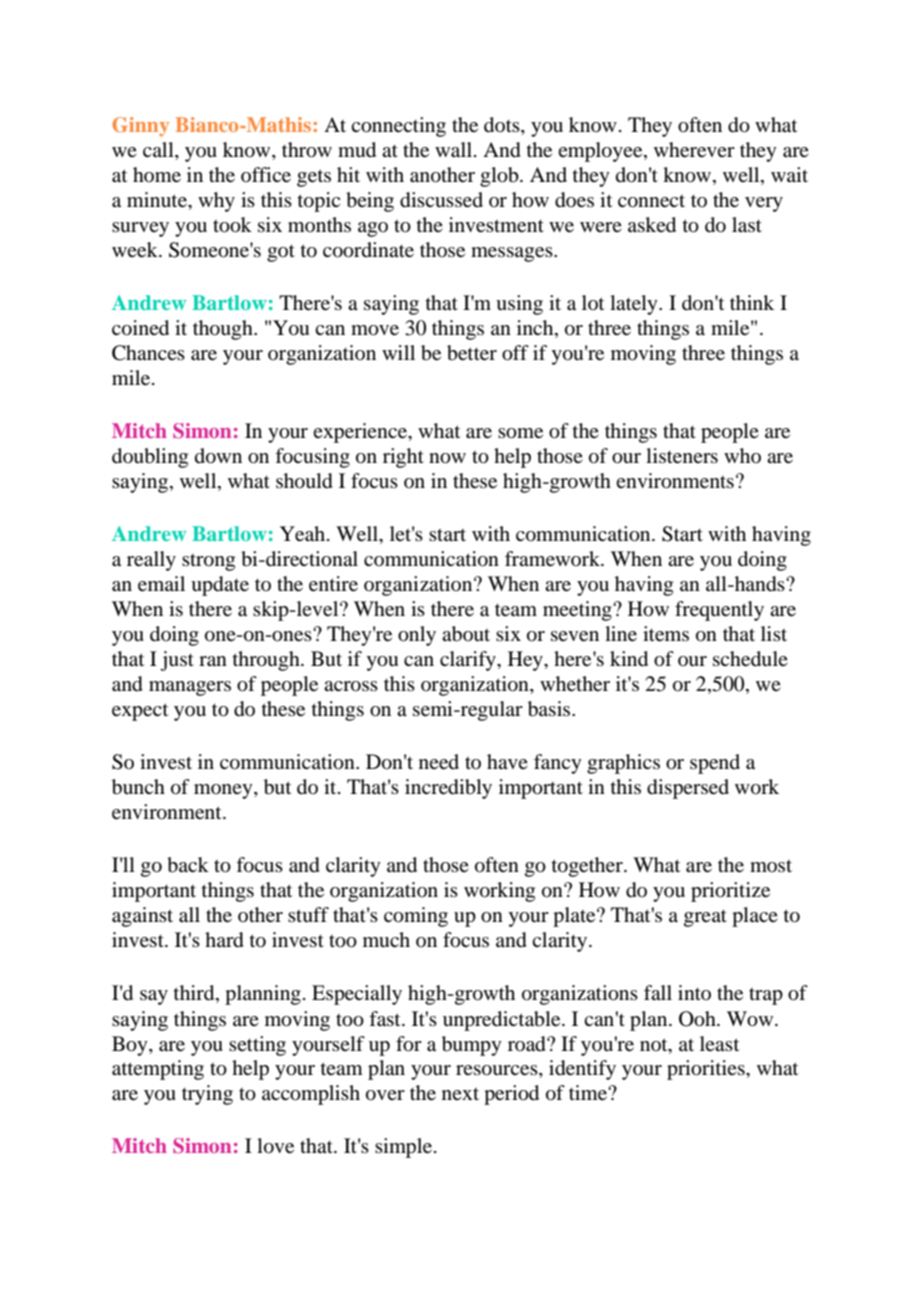 This screenshot has height=1308, width=924. I want to click on coming, so click(416, 917).
